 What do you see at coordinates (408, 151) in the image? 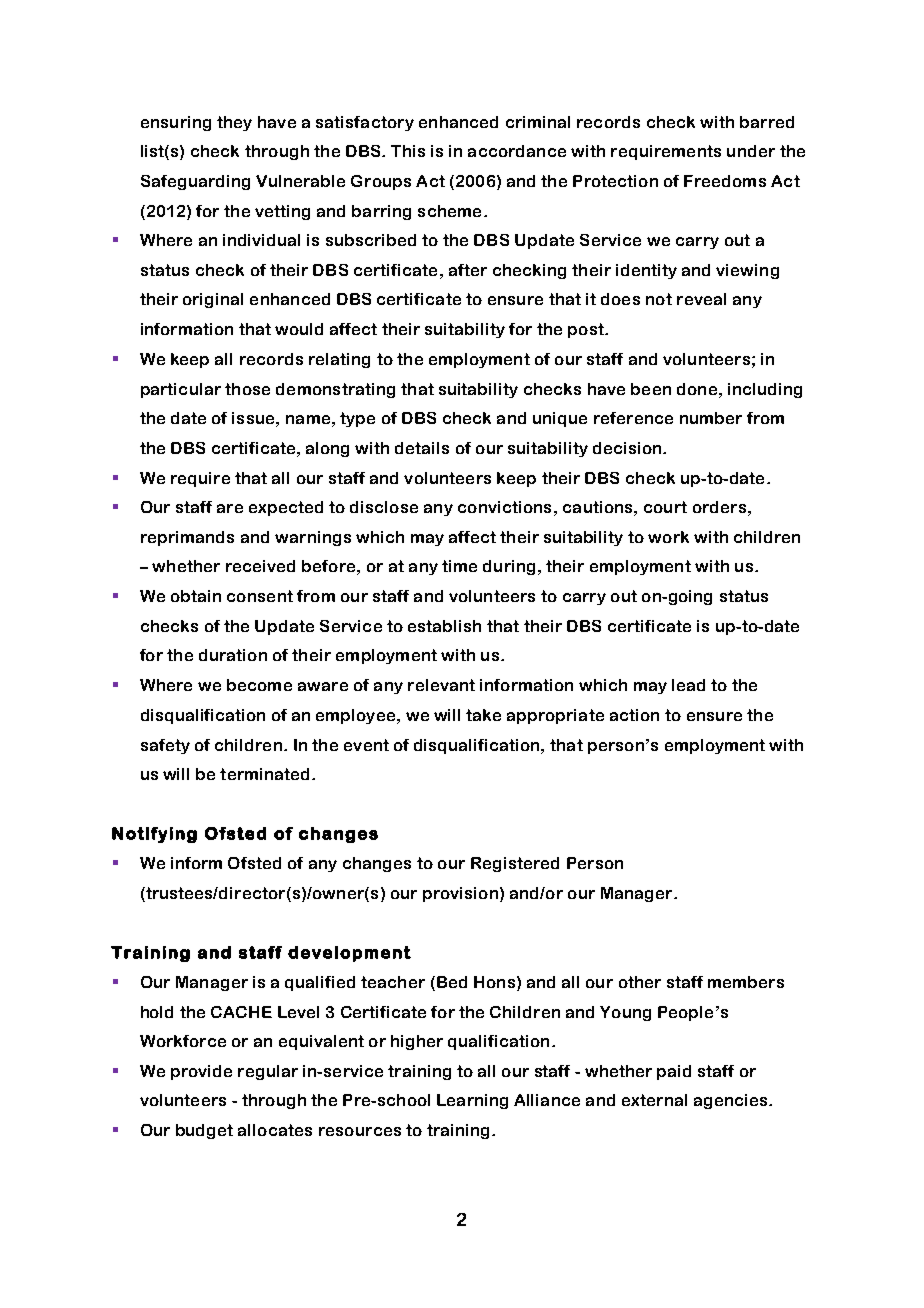
I see `This` at bounding box center [408, 151].
